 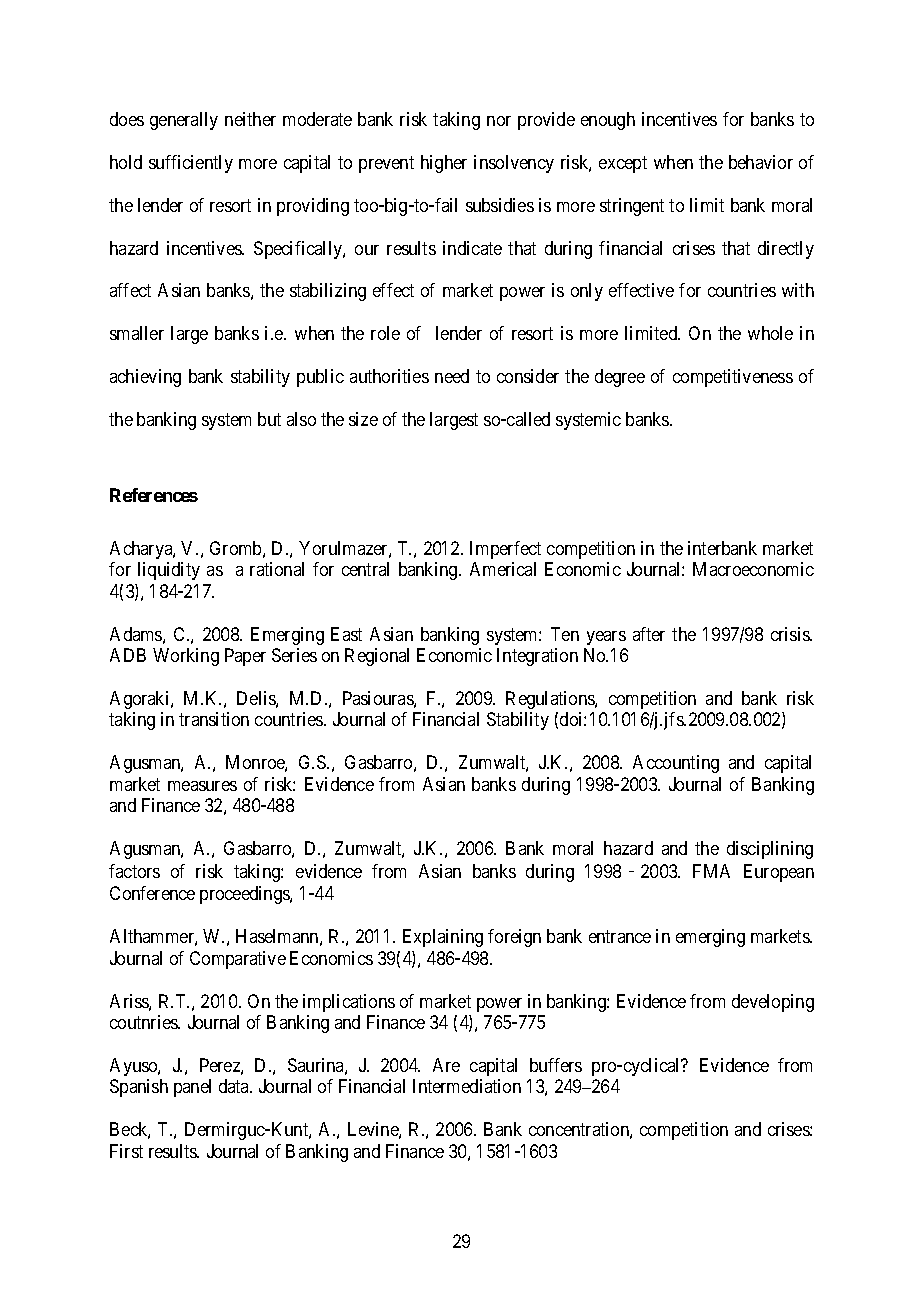 I want to click on Intermediation, so click(x=467, y=1086).
